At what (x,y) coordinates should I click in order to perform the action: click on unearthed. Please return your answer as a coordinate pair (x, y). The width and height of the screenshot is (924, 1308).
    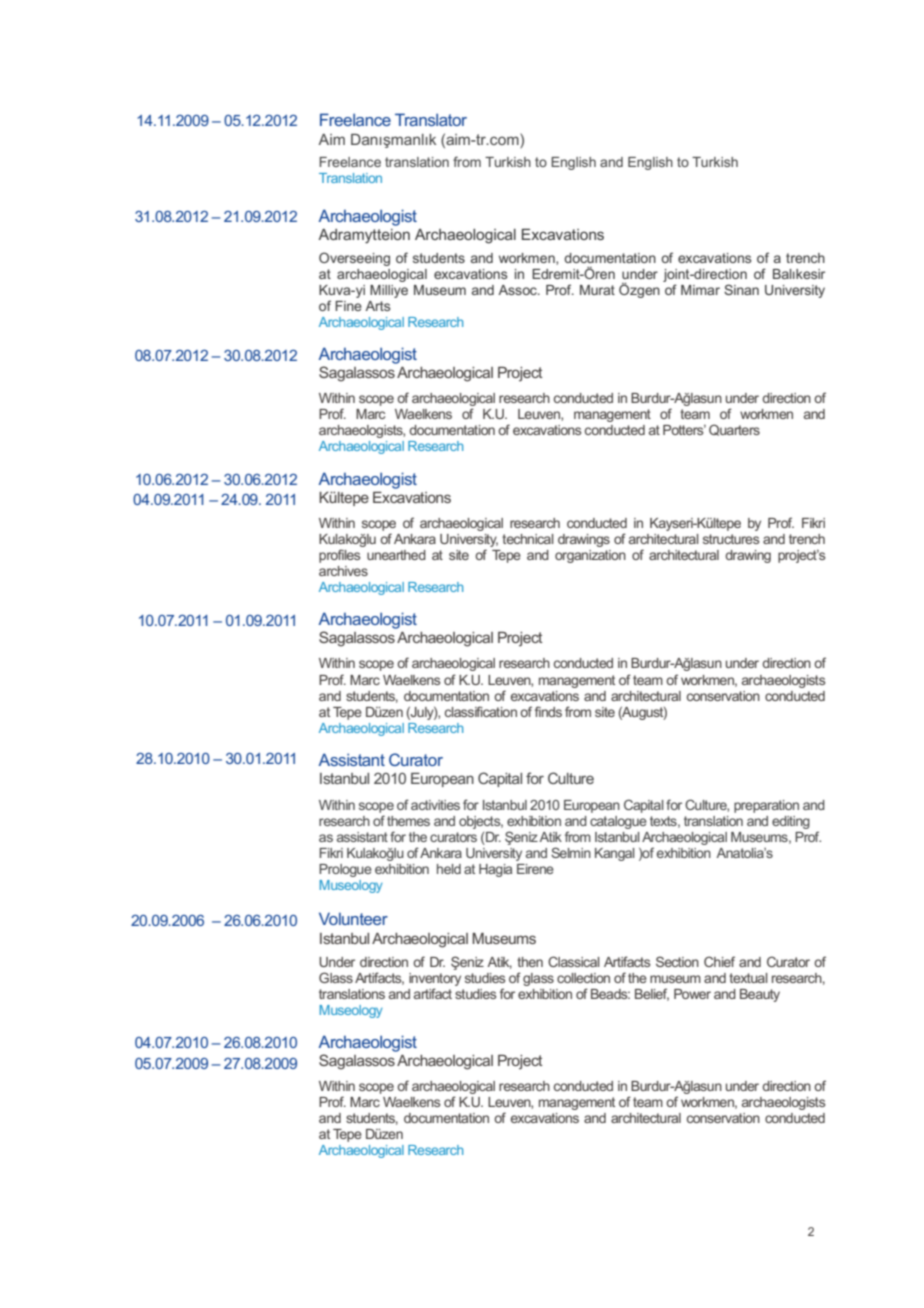
    Looking at the image, I should click on (396, 555).
